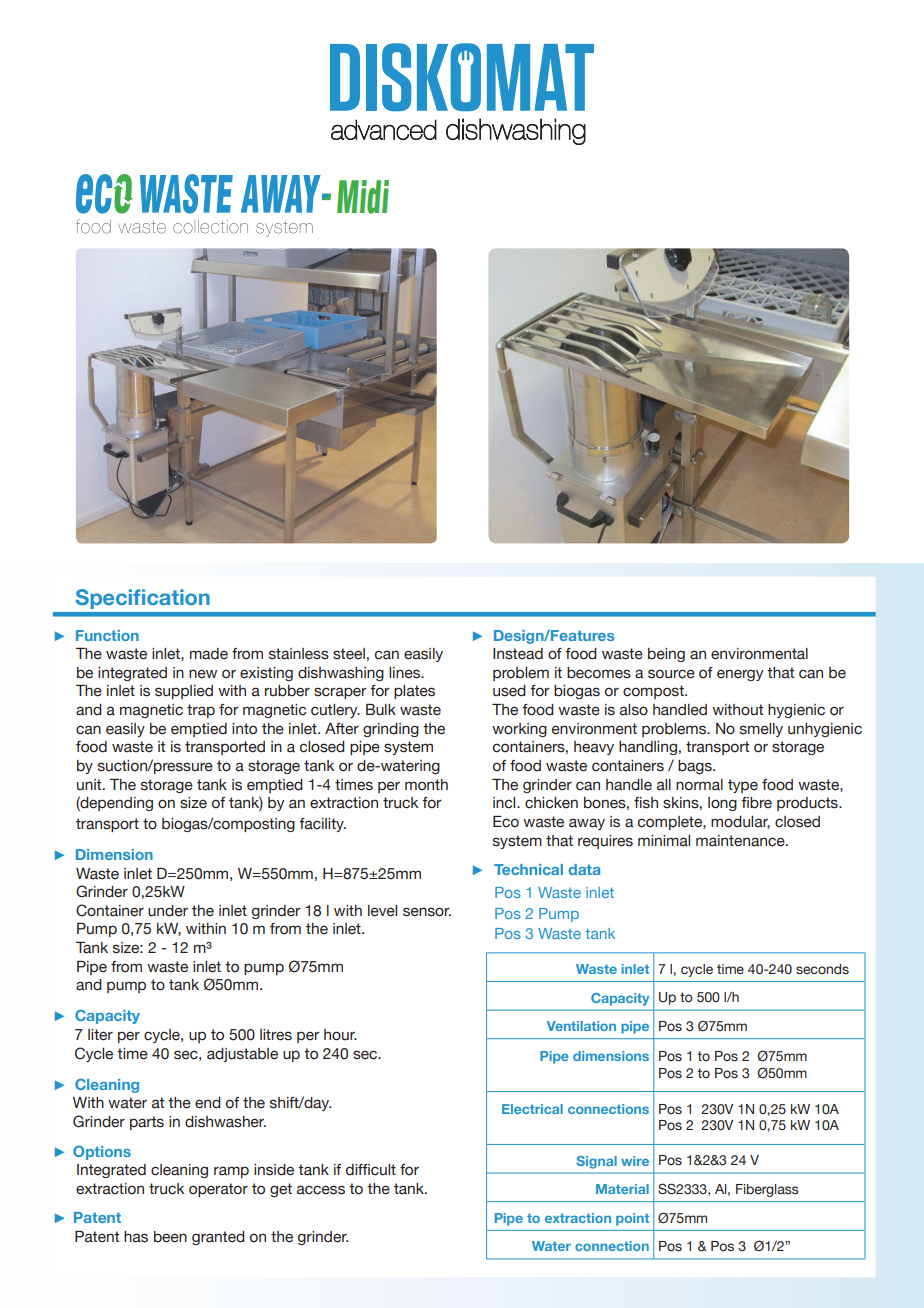 The height and width of the document is (1308, 924). What do you see at coordinates (518, 654) in the document?
I see `Instead` at bounding box center [518, 654].
